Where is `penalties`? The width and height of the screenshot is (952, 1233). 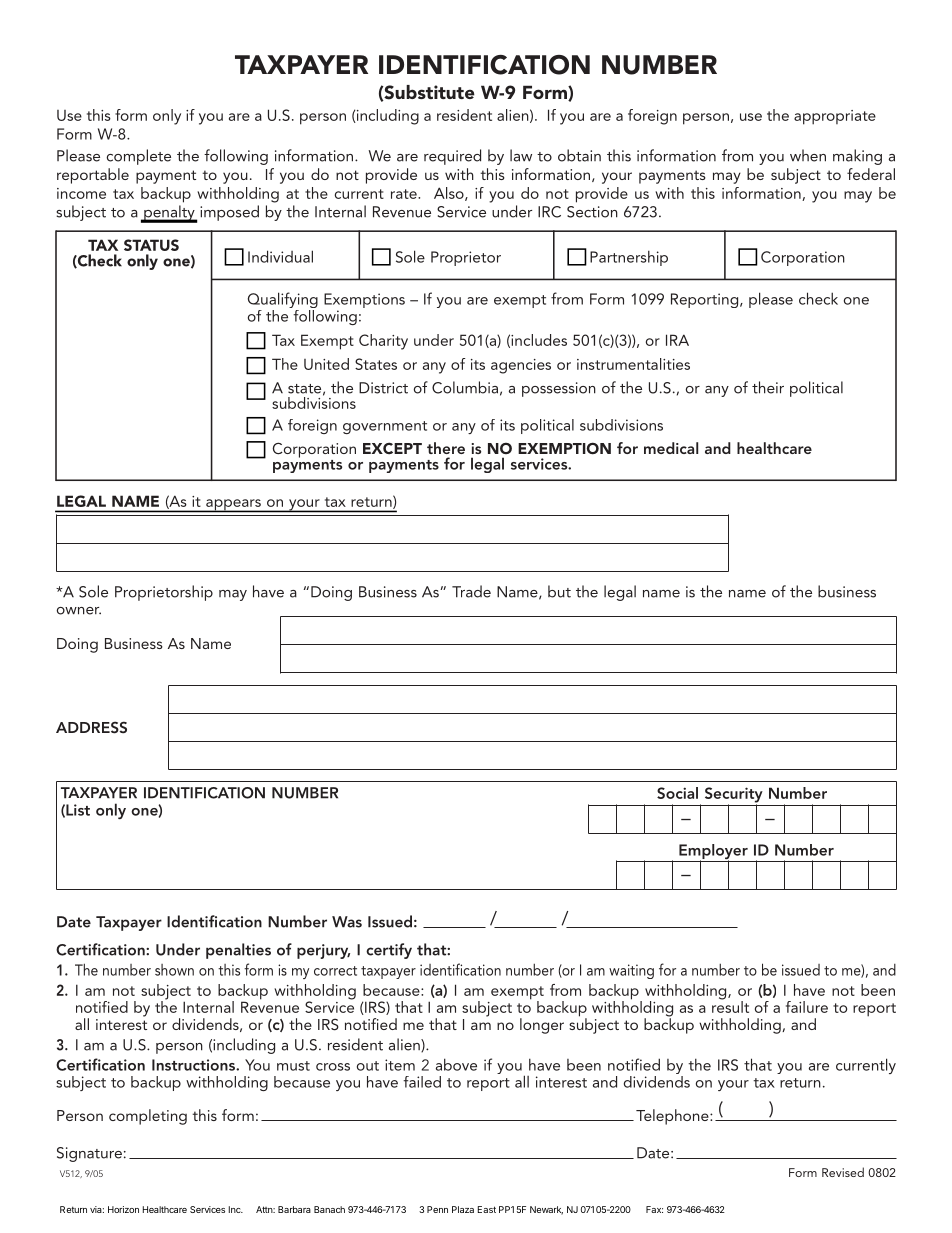
penalties is located at coordinates (238, 951).
